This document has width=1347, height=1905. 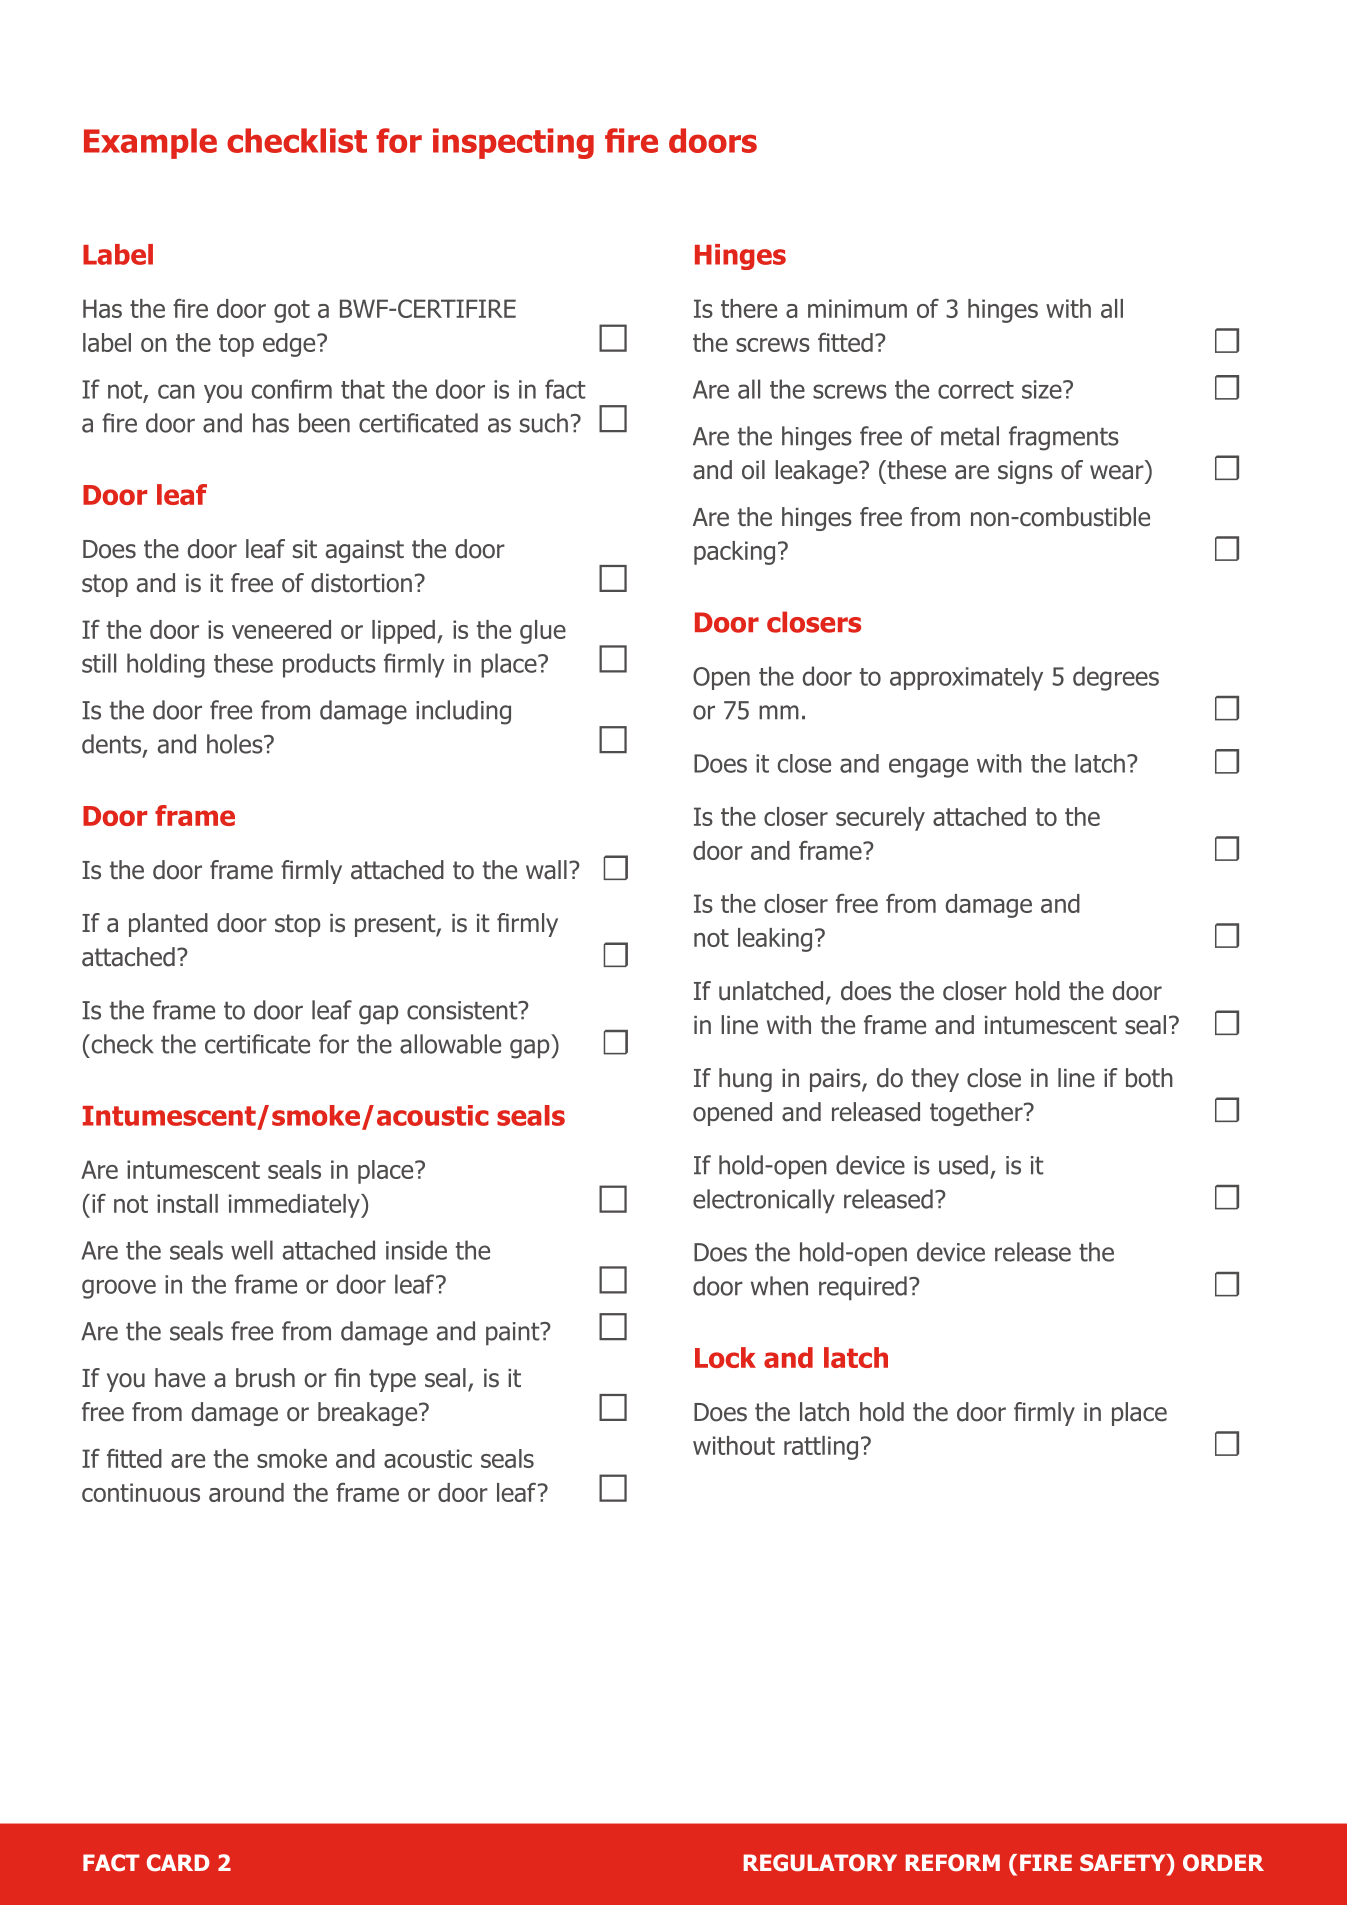 I want to click on well, so click(x=252, y=1250).
